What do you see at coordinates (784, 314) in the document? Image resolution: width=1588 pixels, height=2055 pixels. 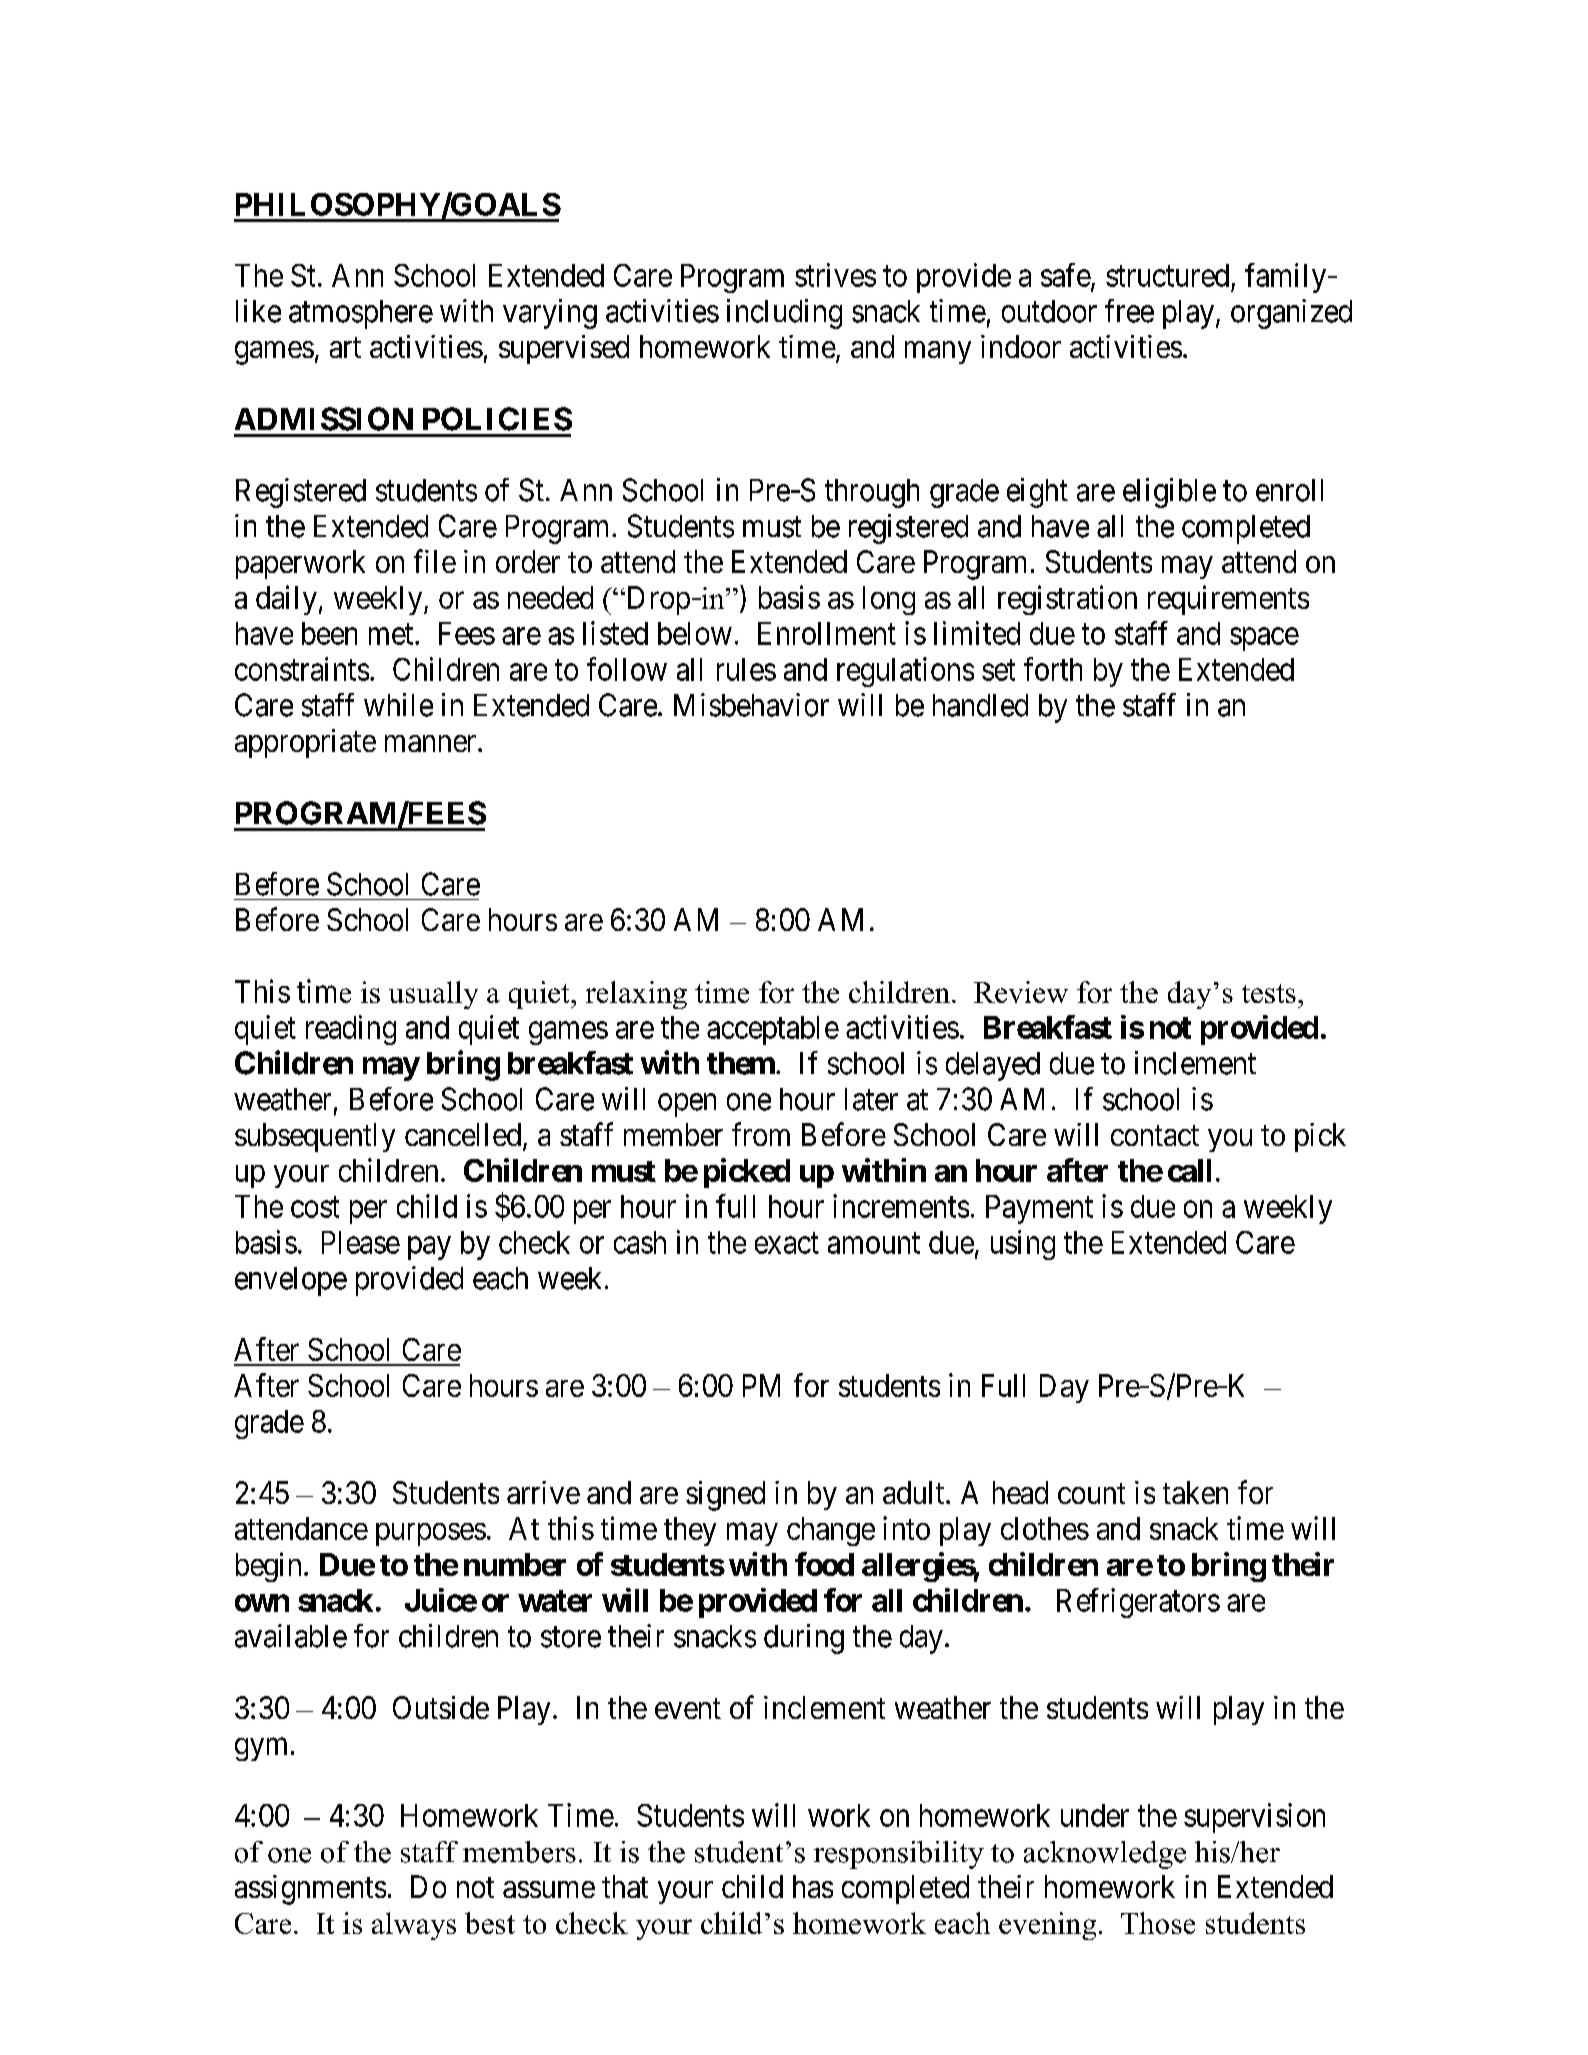 I see `including` at bounding box center [784, 314].
